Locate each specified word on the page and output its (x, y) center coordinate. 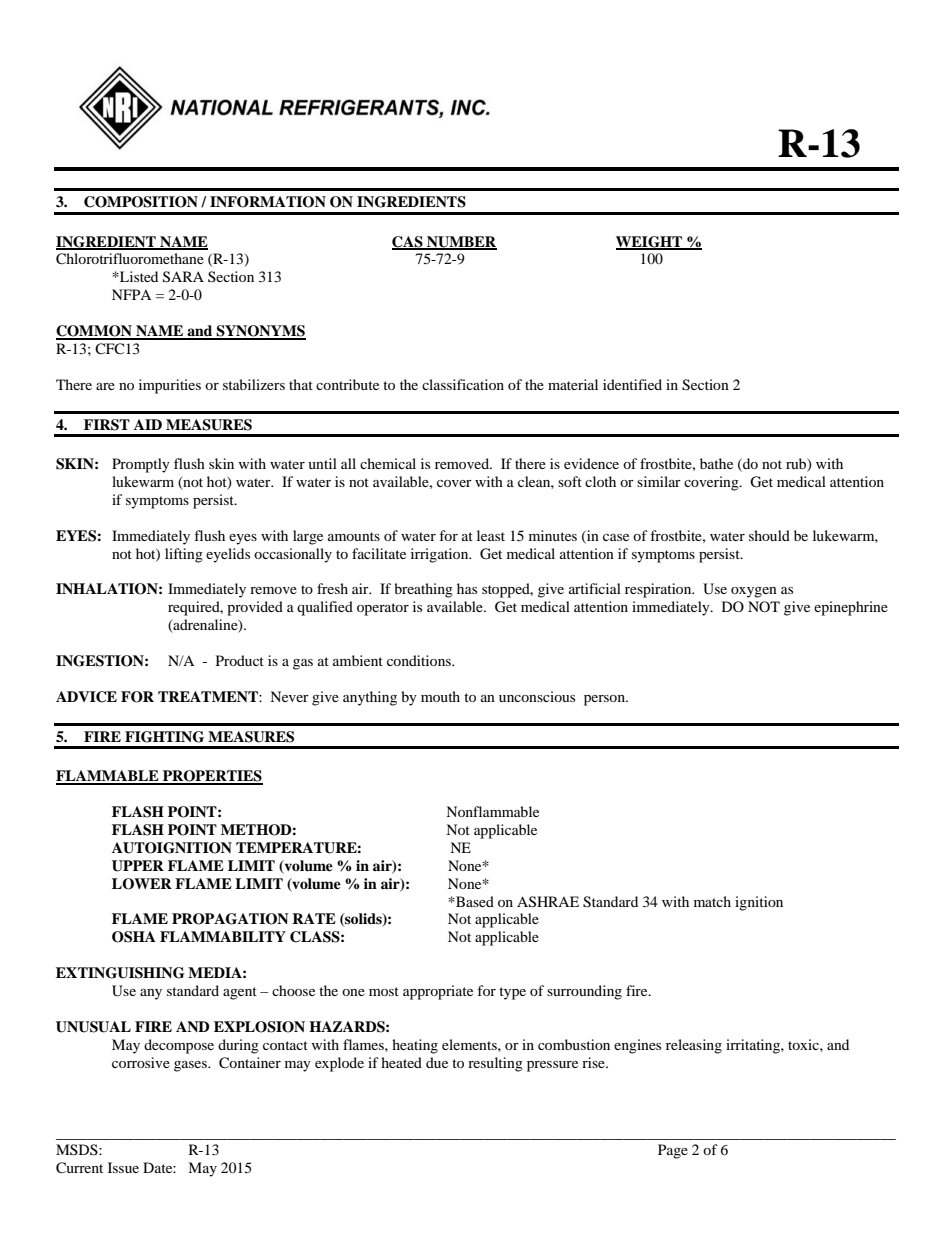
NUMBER (461, 242)
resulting (495, 1064)
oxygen (754, 592)
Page (673, 1151)
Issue (123, 1167)
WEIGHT (650, 242)
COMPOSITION (141, 202)
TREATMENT (209, 696)
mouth (440, 696)
